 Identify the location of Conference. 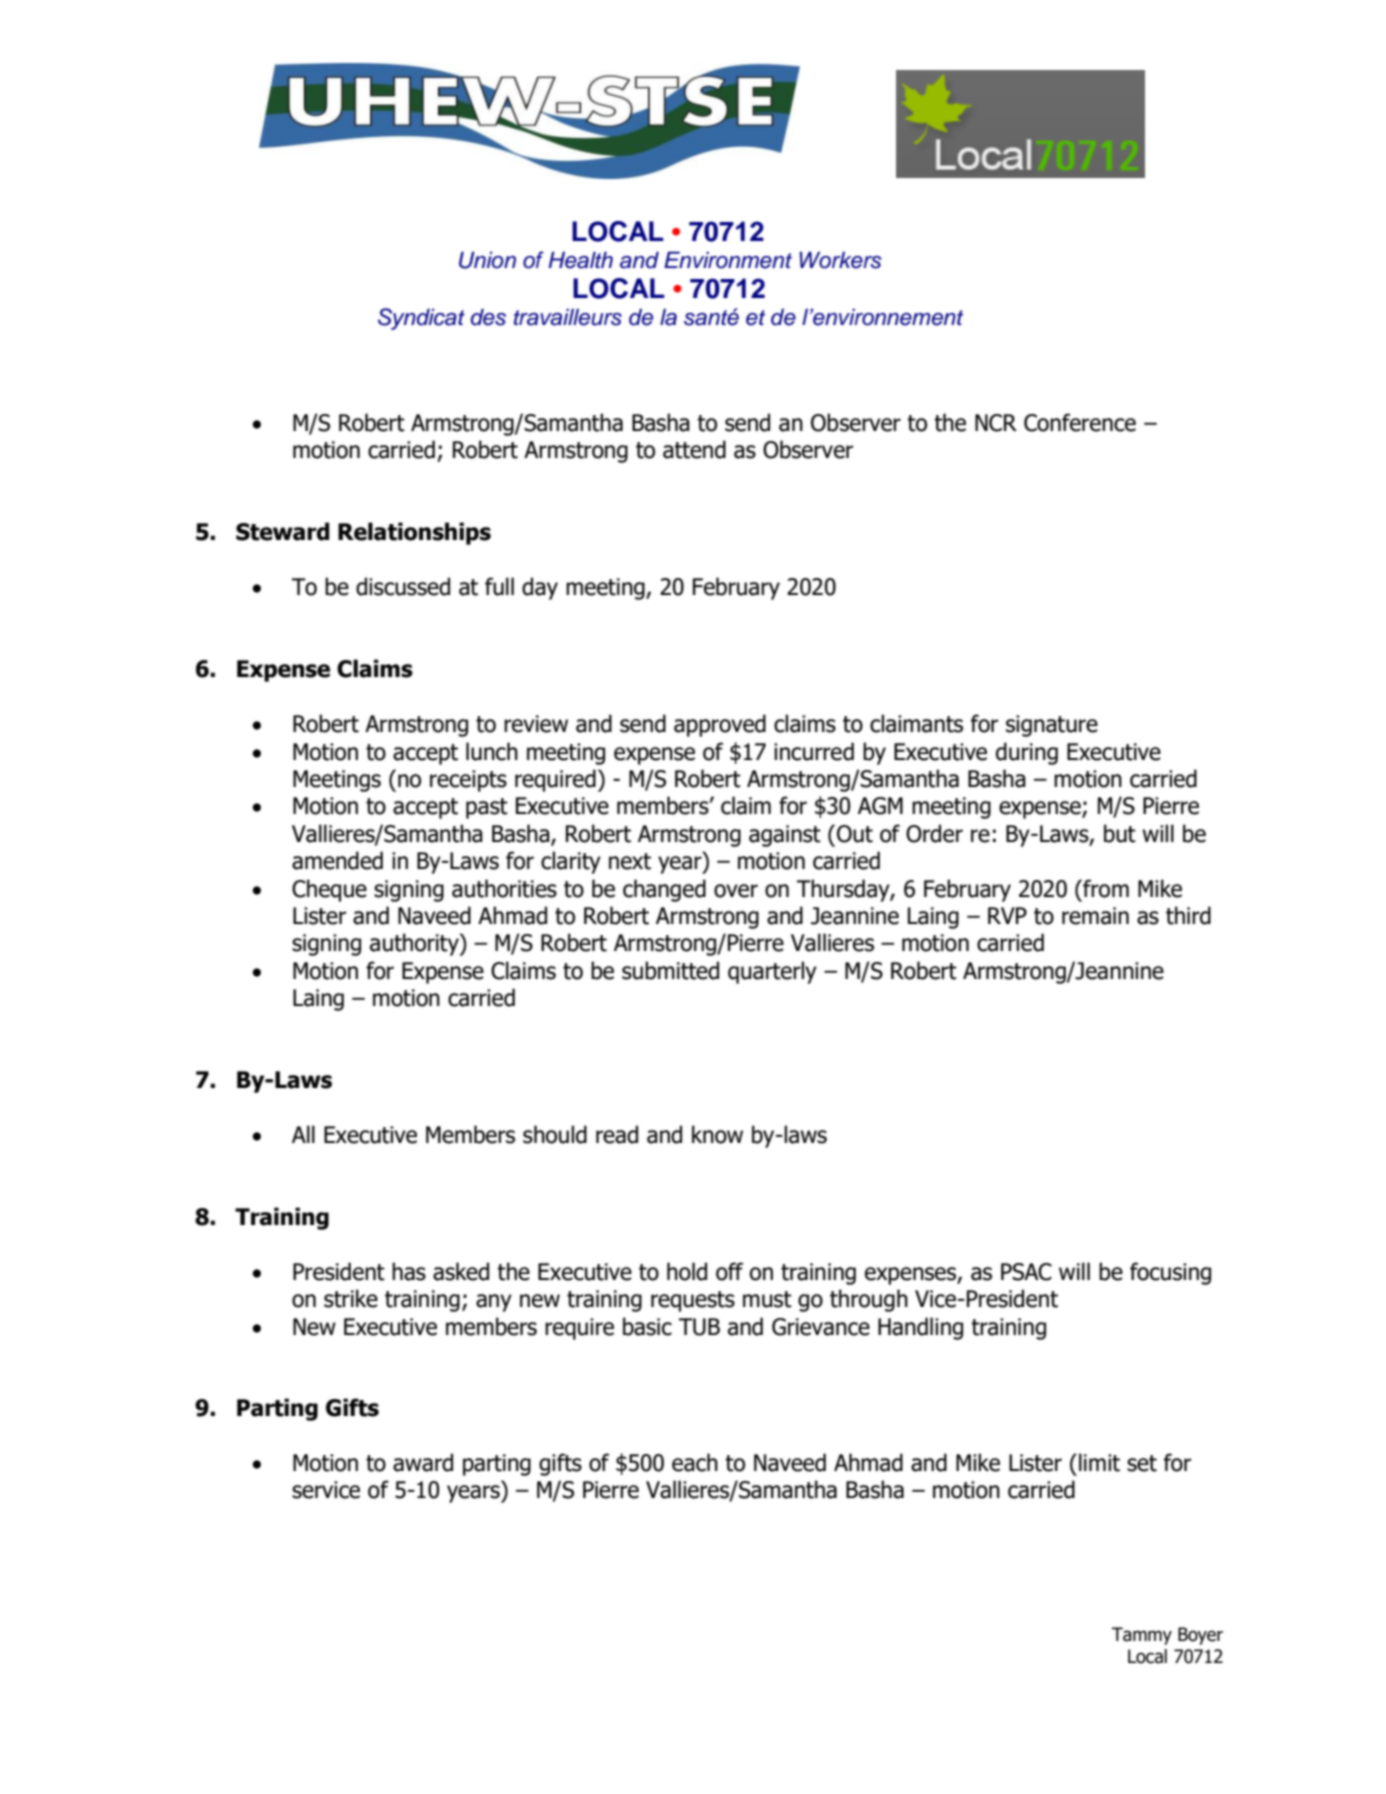
(1080, 422).
